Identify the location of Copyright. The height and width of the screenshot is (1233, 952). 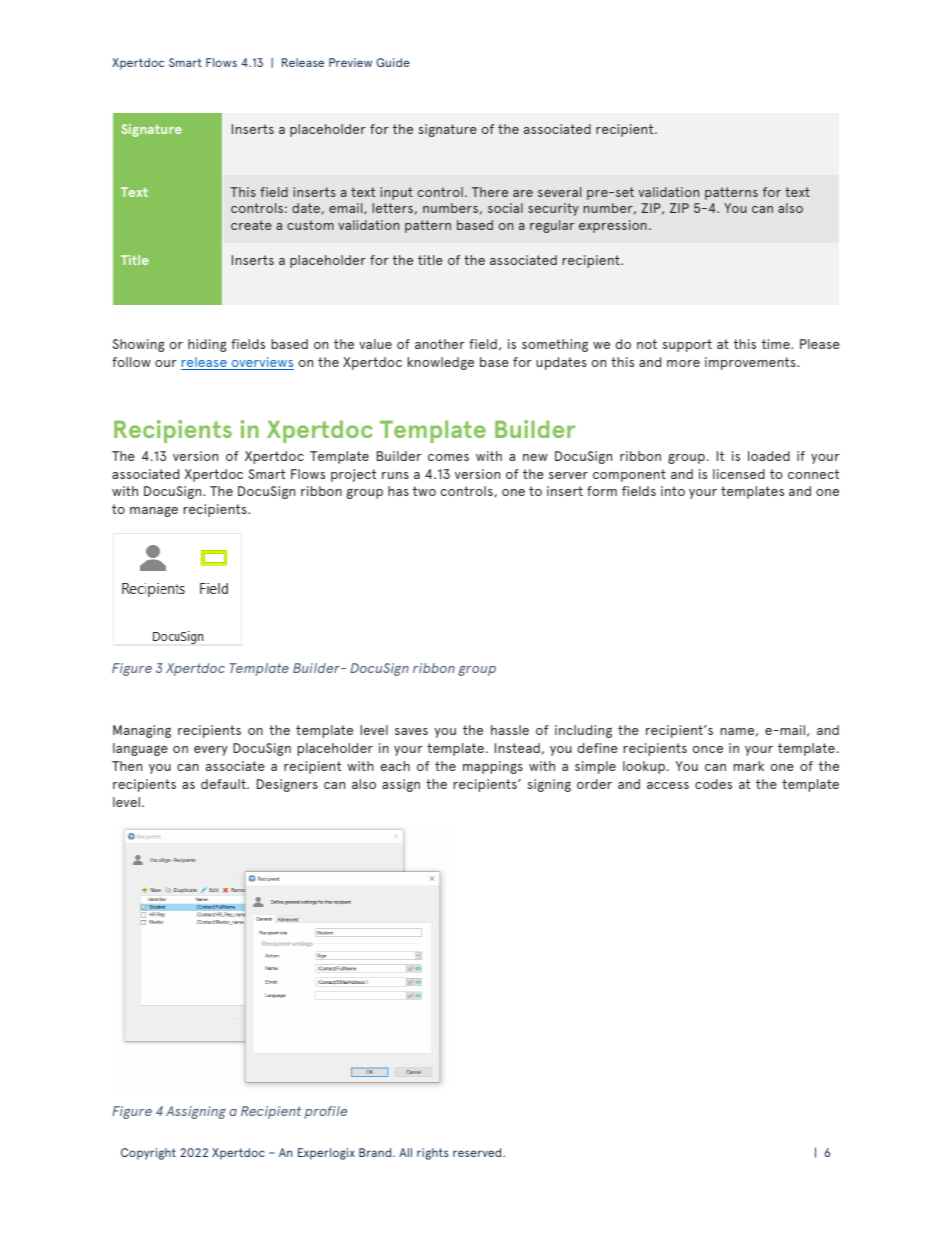
(148, 1154).
